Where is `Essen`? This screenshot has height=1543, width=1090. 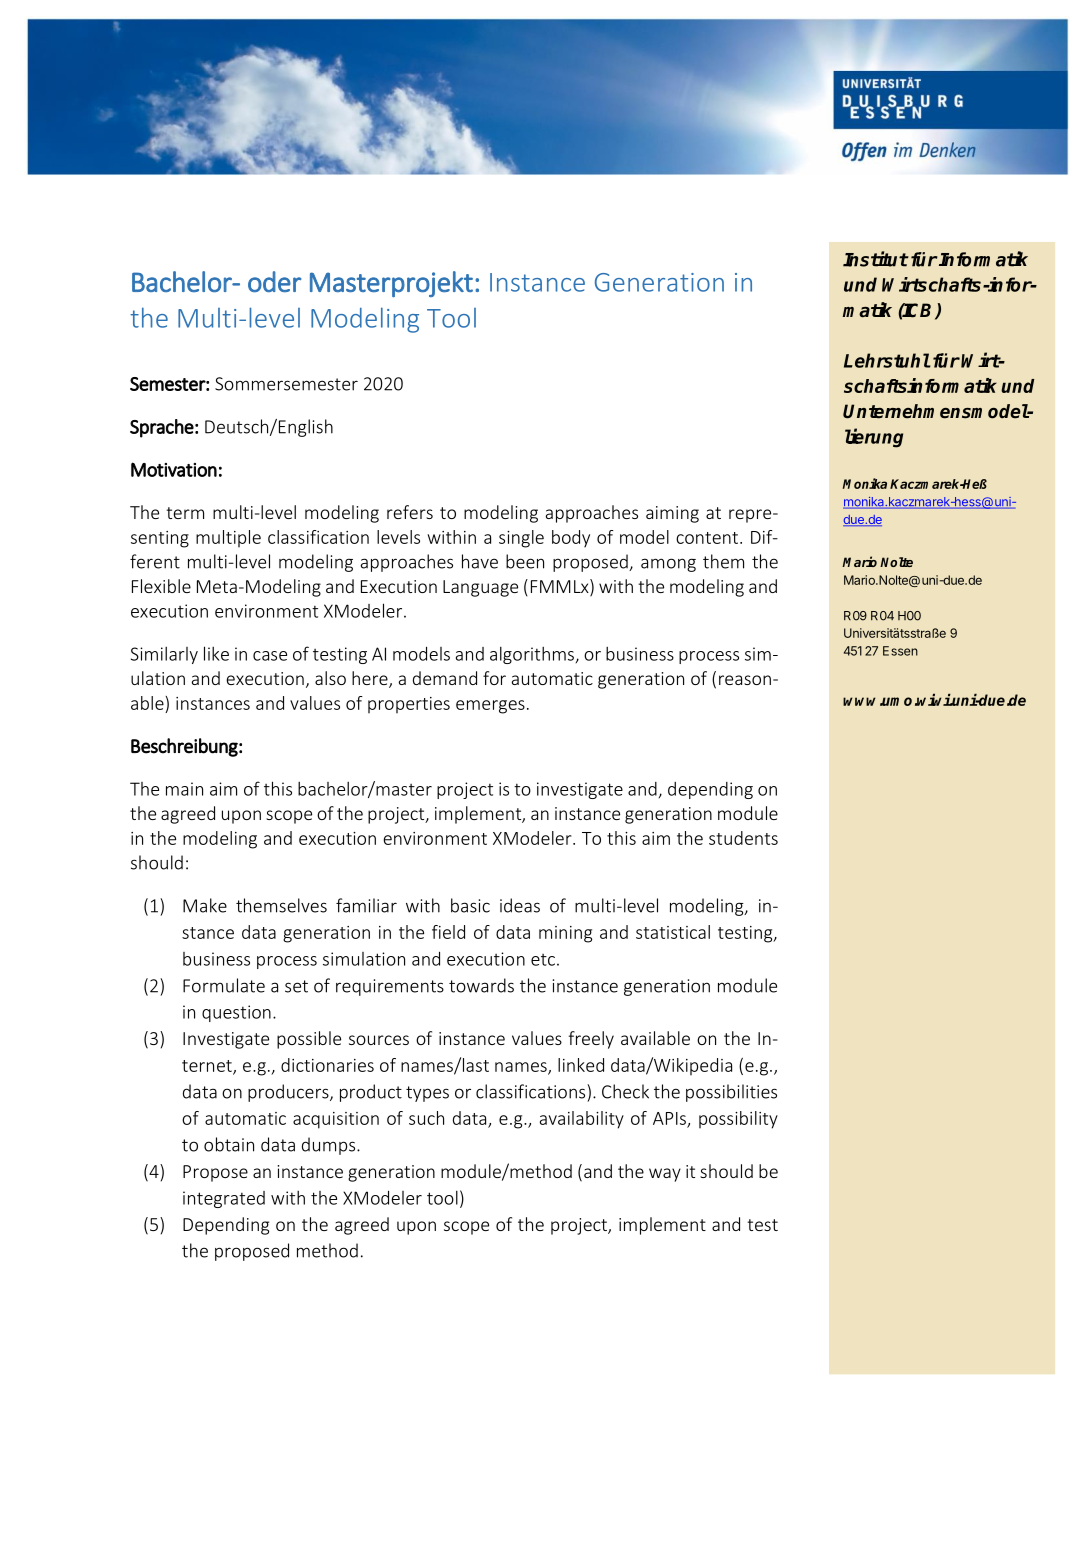
Essen is located at coordinates (900, 651).
